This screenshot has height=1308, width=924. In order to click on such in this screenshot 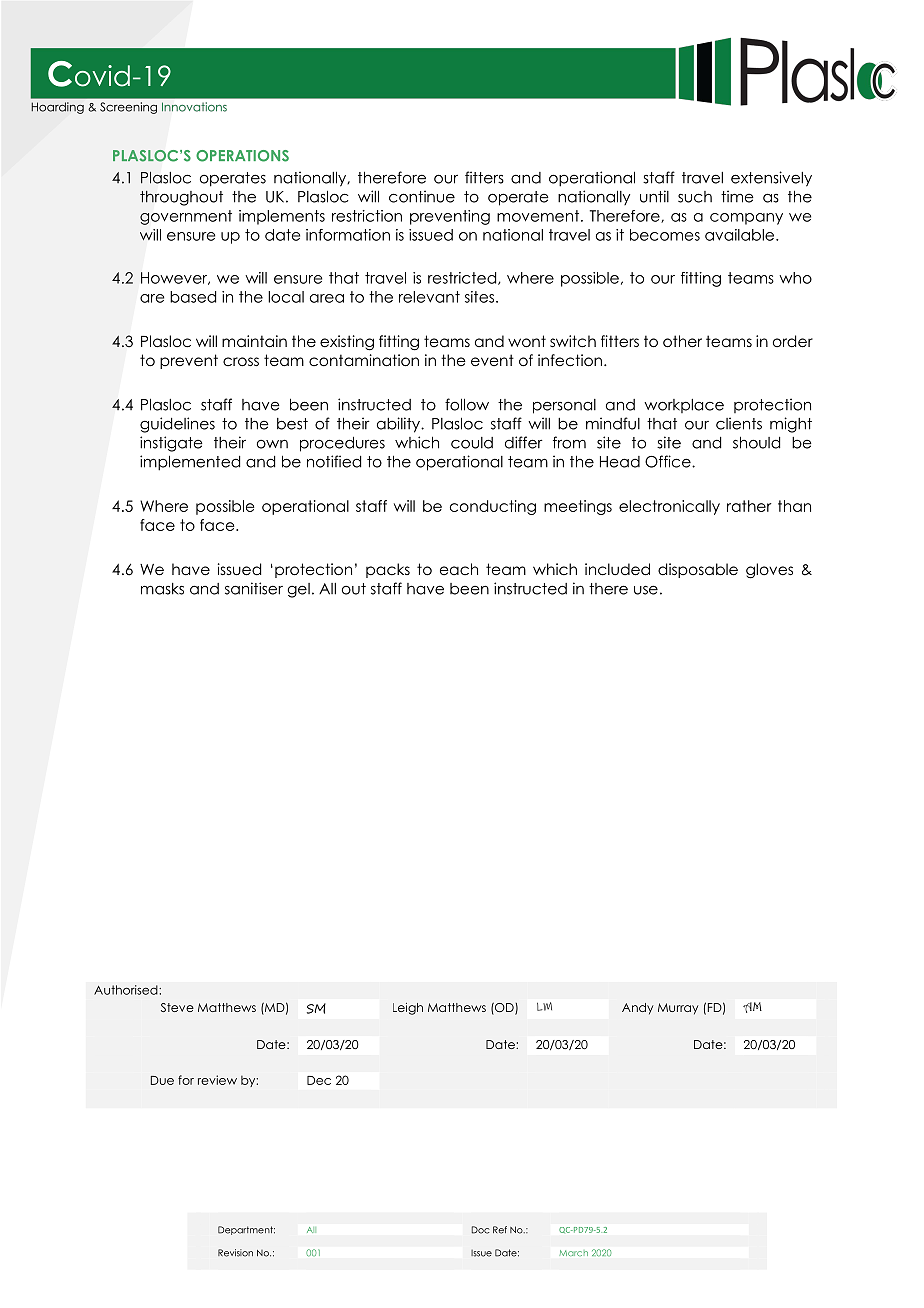, I will do `click(695, 197)`.
